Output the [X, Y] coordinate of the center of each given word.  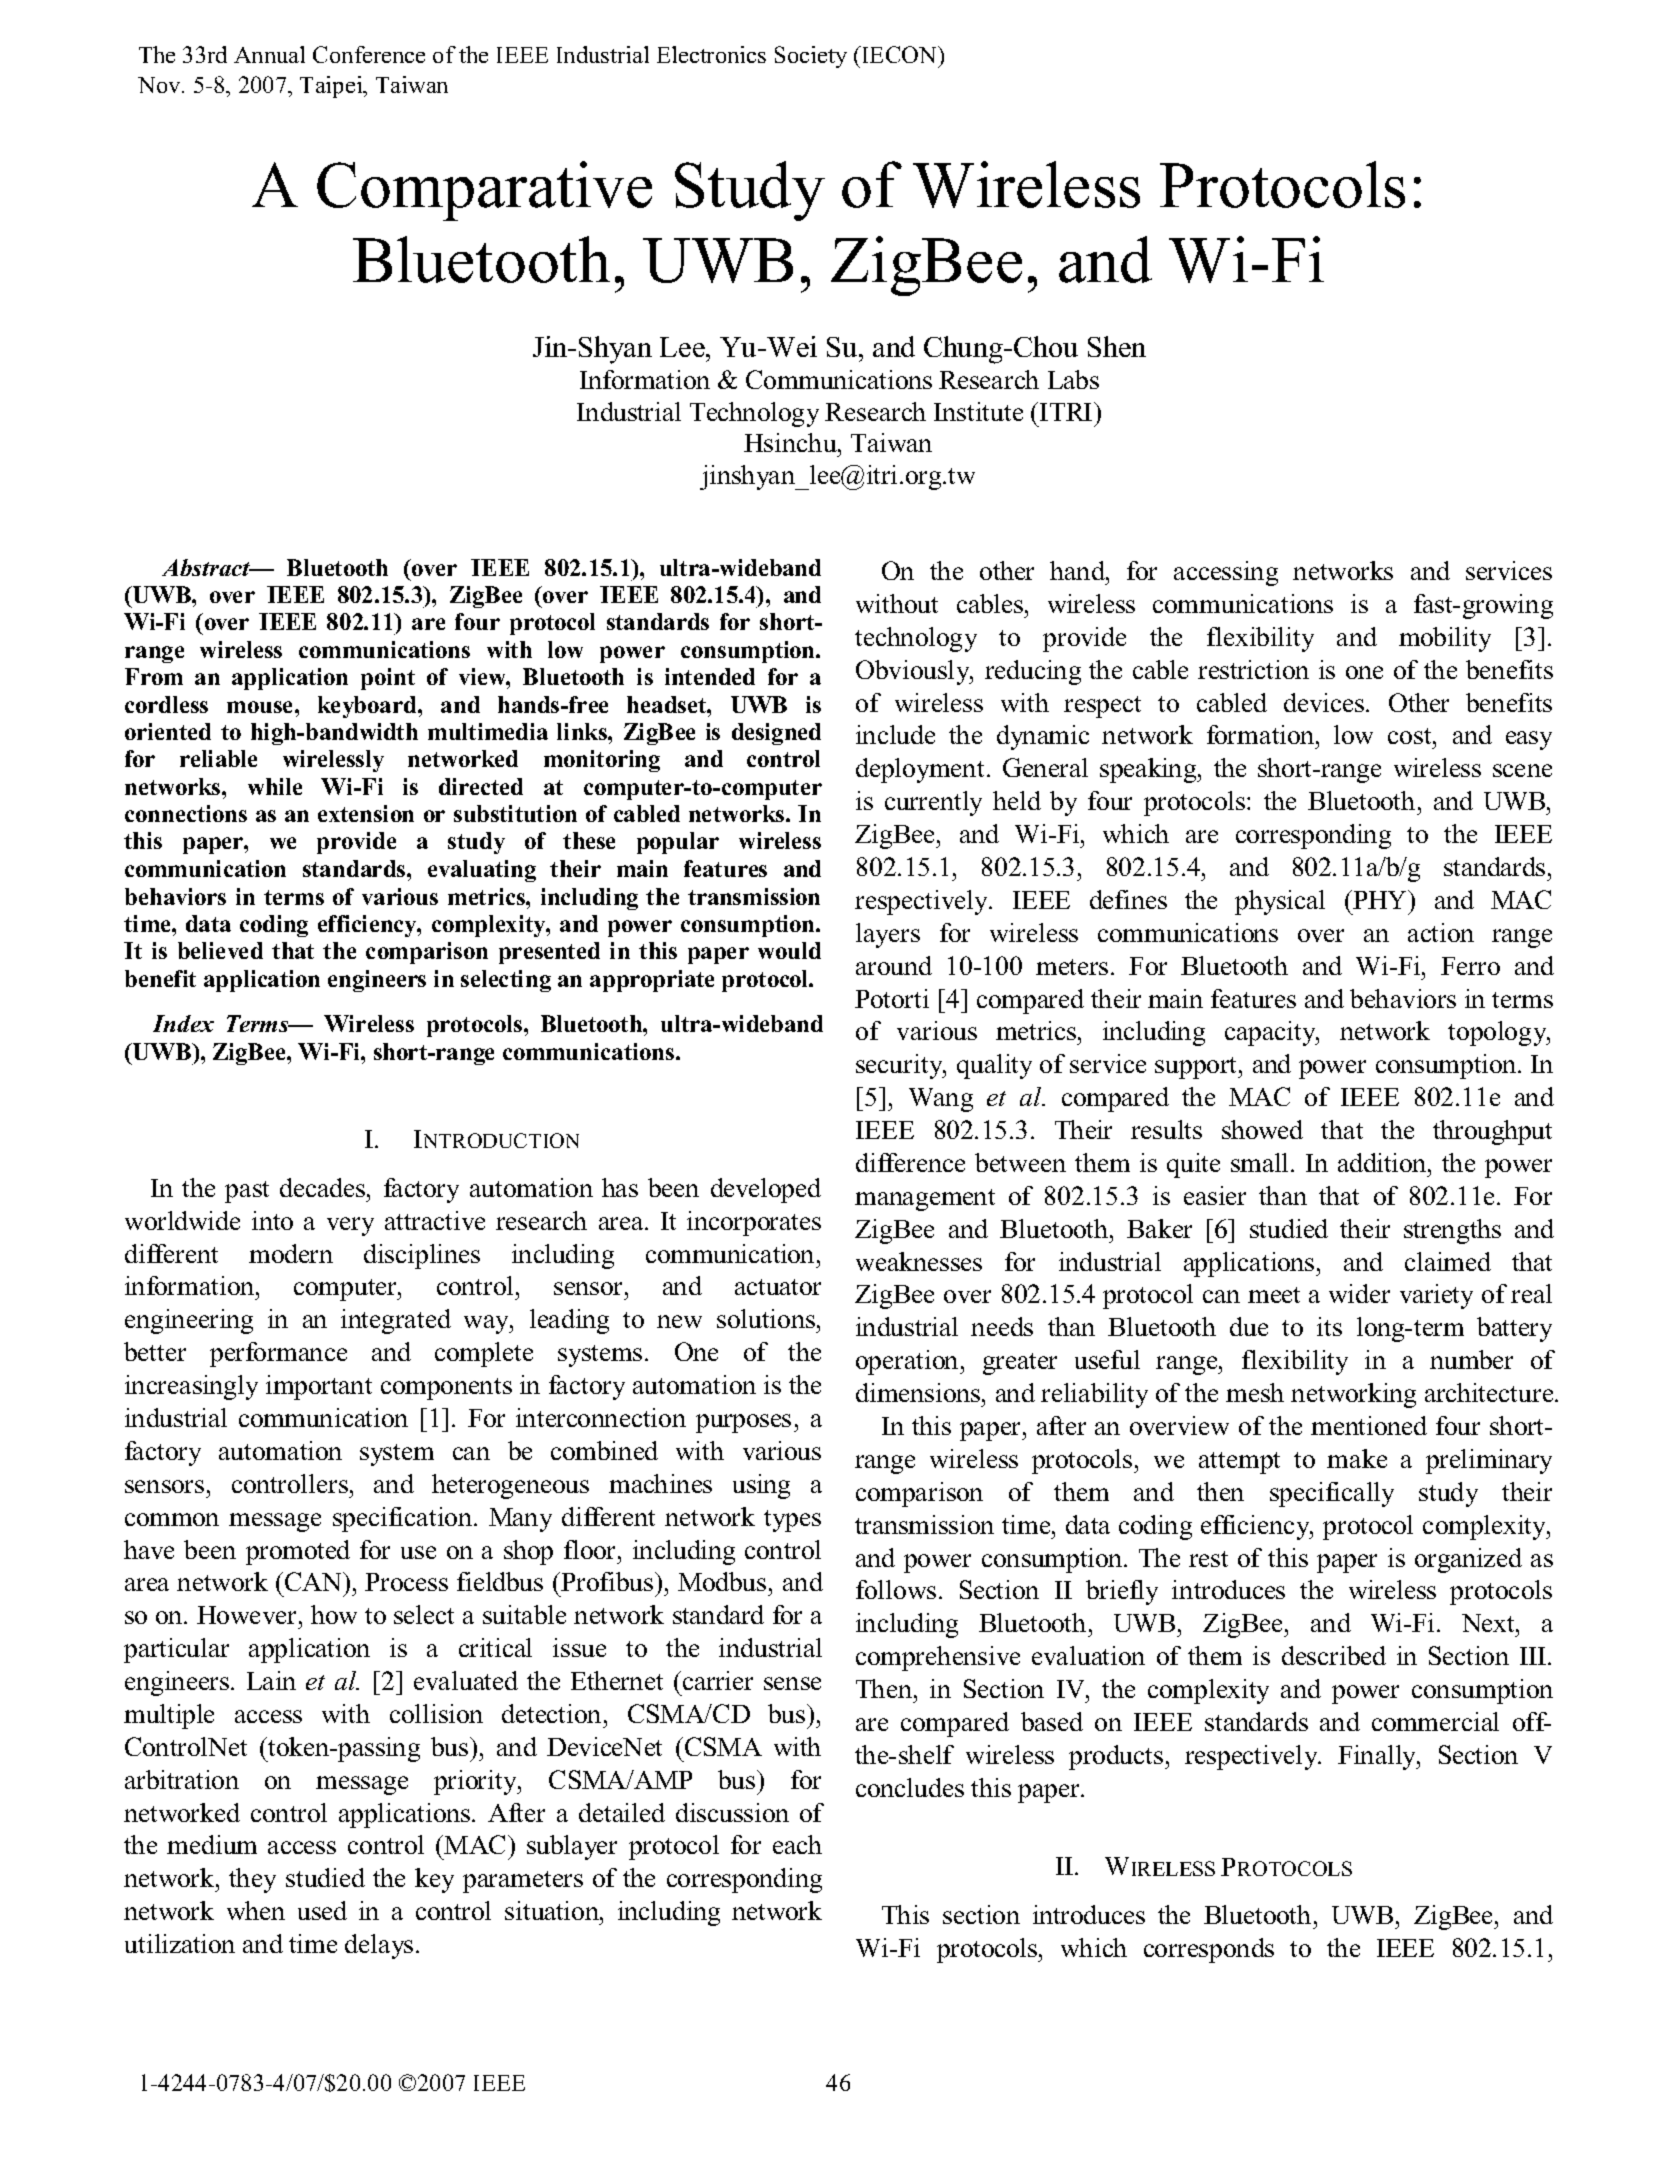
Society [811, 57]
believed [220, 950]
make [1357, 1458]
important [319, 1387]
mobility [1445, 639]
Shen [1117, 346]
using [761, 1486]
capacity [1271, 1033]
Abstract [207, 567]
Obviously [914, 672]
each [797, 1844]
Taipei [332, 87]
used [322, 1910]
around [894, 965]
